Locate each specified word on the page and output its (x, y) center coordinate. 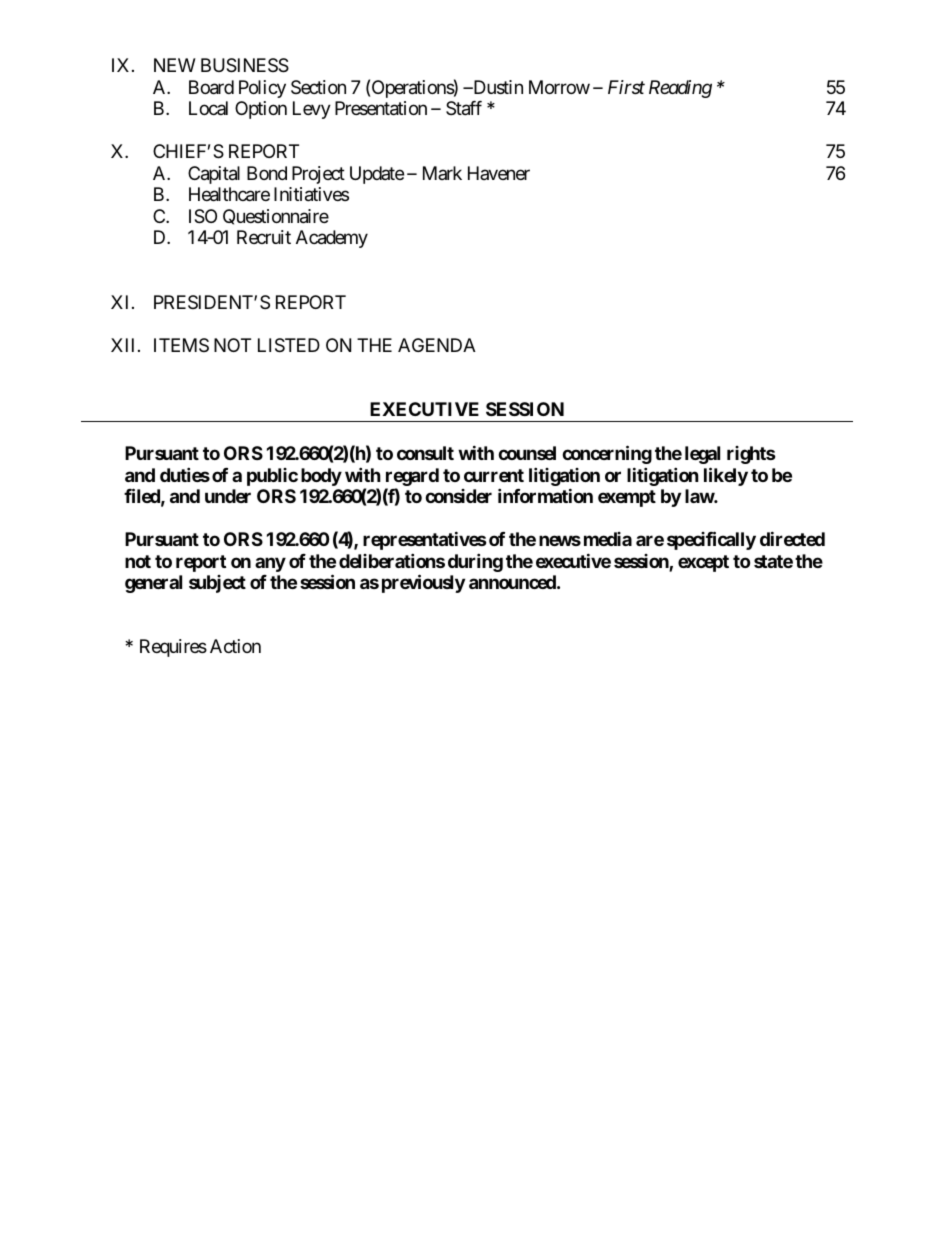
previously (423, 583)
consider (458, 496)
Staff (464, 108)
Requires (173, 648)
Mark (442, 173)
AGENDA (437, 345)
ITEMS (181, 345)
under (228, 496)
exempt (627, 498)
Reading (680, 89)
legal (702, 455)
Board (211, 87)
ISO (203, 216)
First (626, 87)
